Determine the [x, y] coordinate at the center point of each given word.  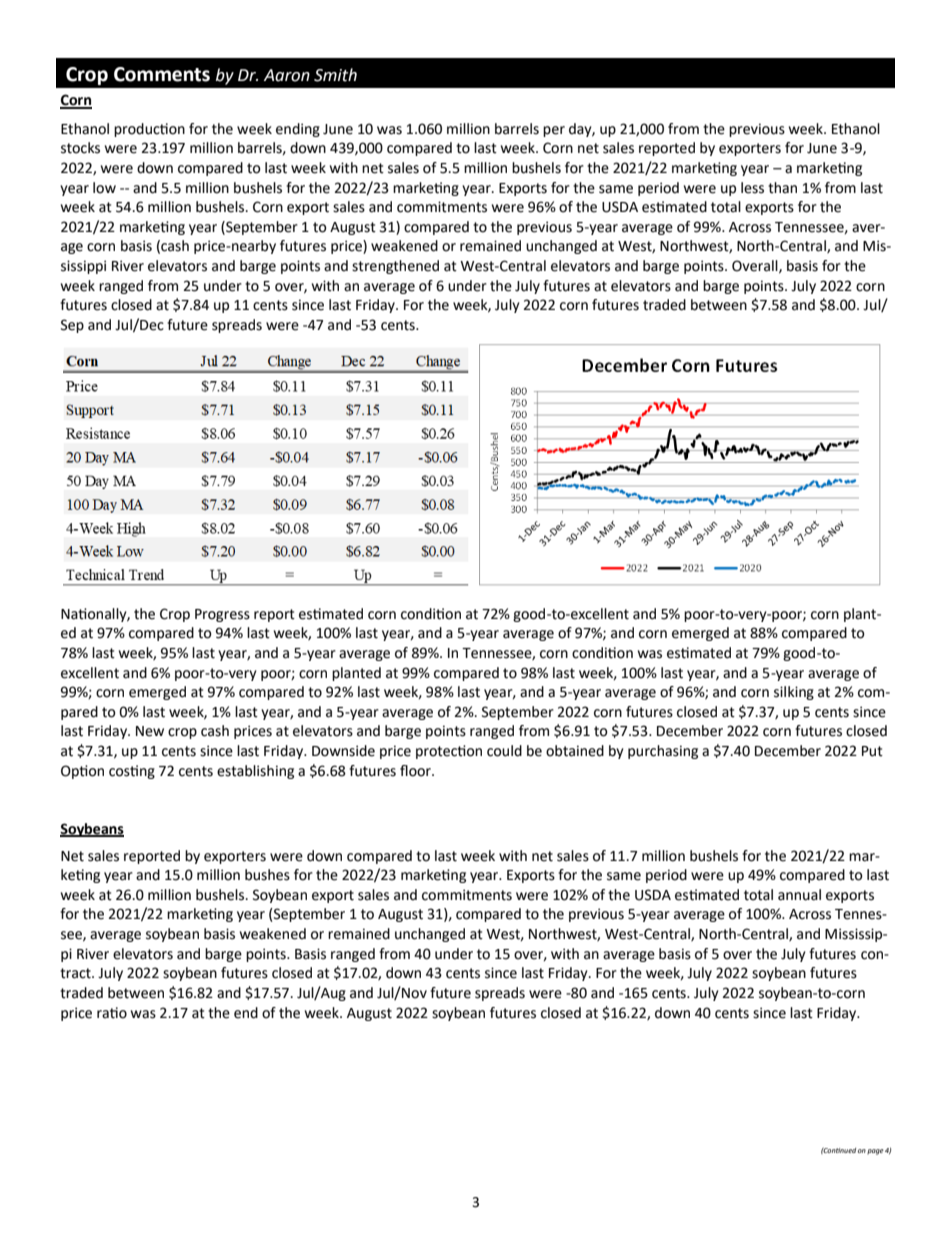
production [149, 130]
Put [872, 751]
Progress [222, 615]
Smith [335, 75]
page [875, 1152]
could [504, 751]
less [752, 188]
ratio [112, 1013]
